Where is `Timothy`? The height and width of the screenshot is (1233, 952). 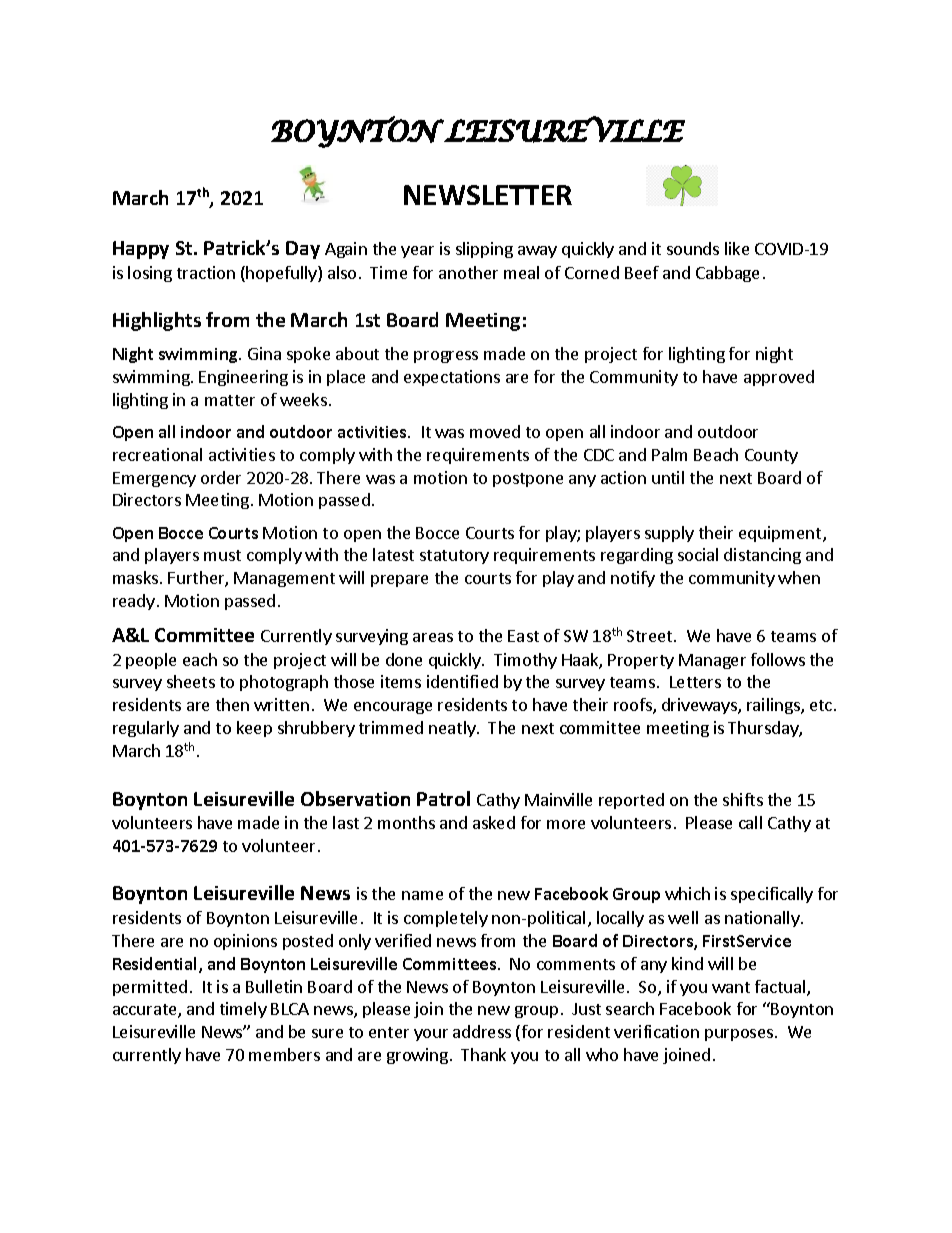 Timothy is located at coordinates (525, 661).
